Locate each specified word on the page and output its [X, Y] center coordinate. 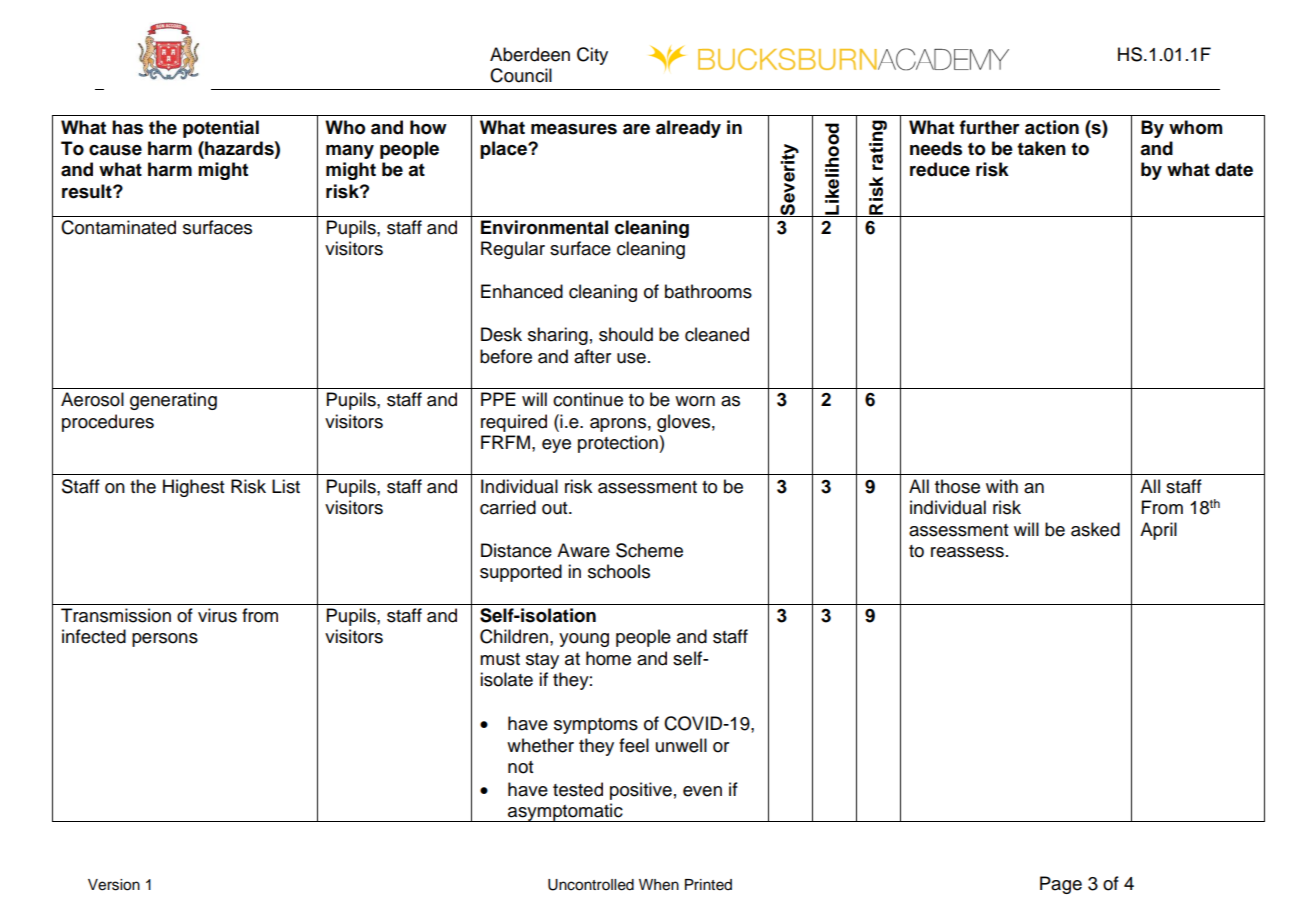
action [1052, 127]
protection [619, 444]
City [592, 56]
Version [114, 885]
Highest [194, 488]
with [1002, 486]
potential [221, 129]
